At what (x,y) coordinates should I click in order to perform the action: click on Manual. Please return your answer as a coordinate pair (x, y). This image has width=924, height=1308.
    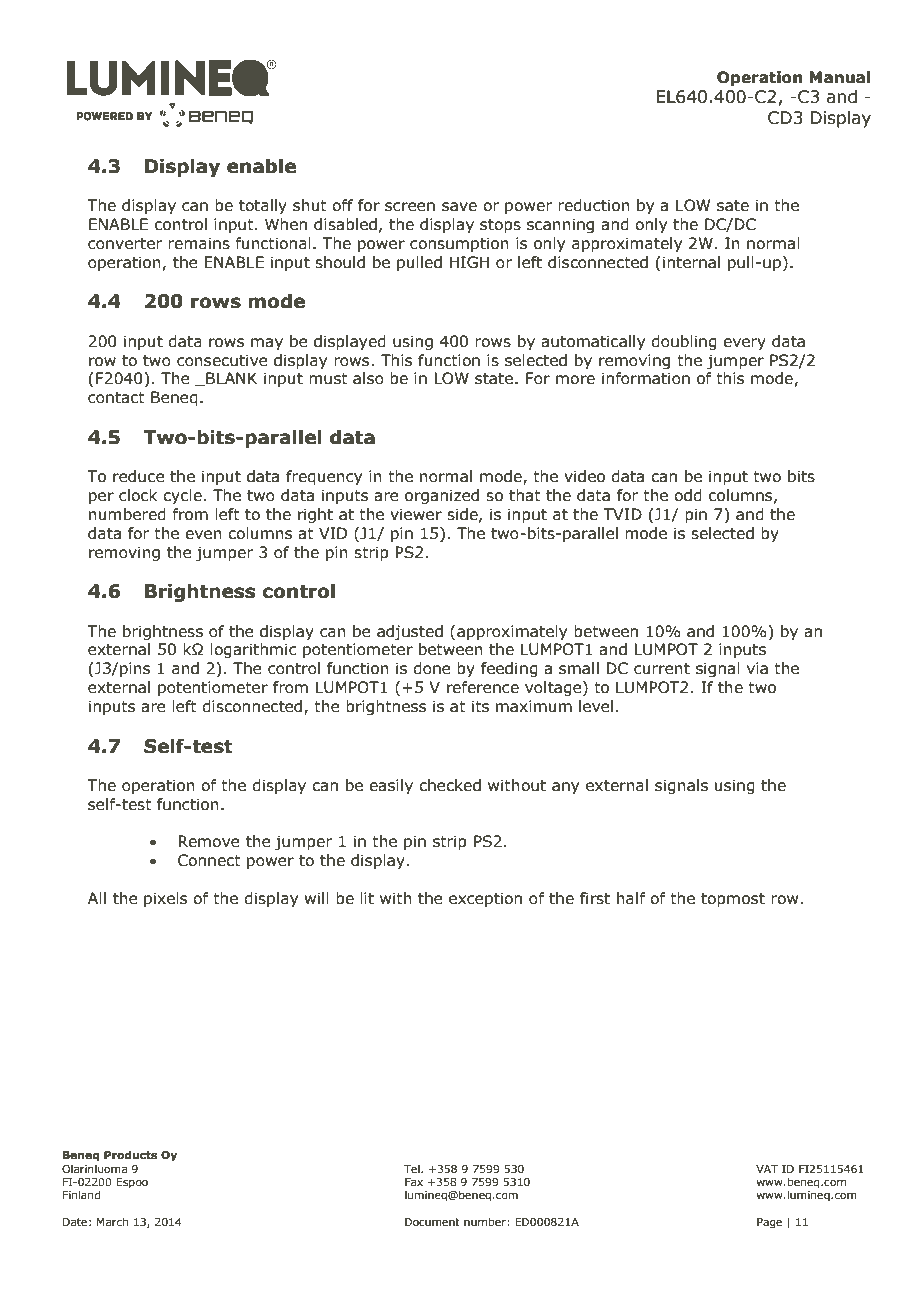
    Looking at the image, I should click on (839, 77).
